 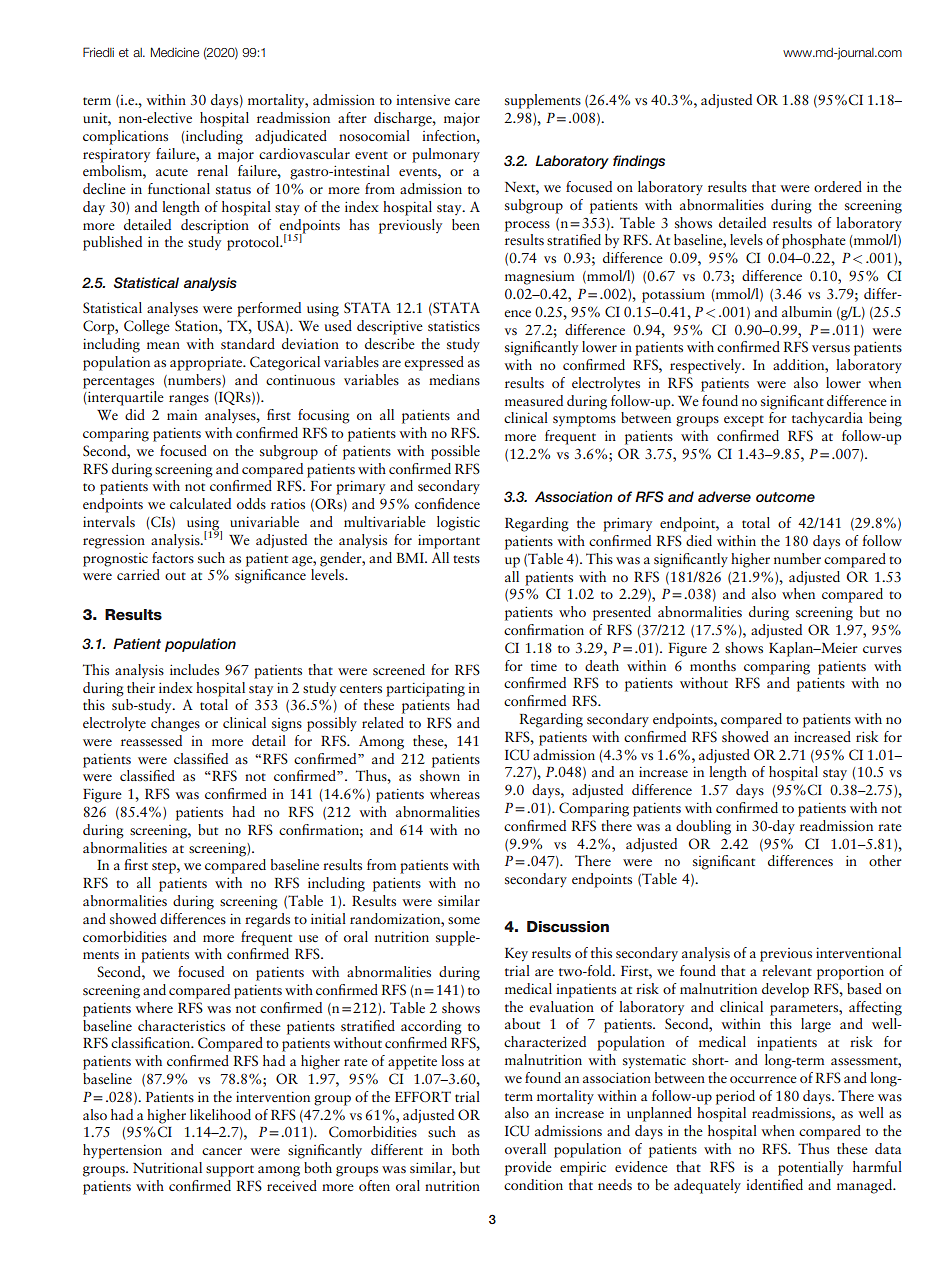 I want to click on overall, so click(x=525, y=1148).
